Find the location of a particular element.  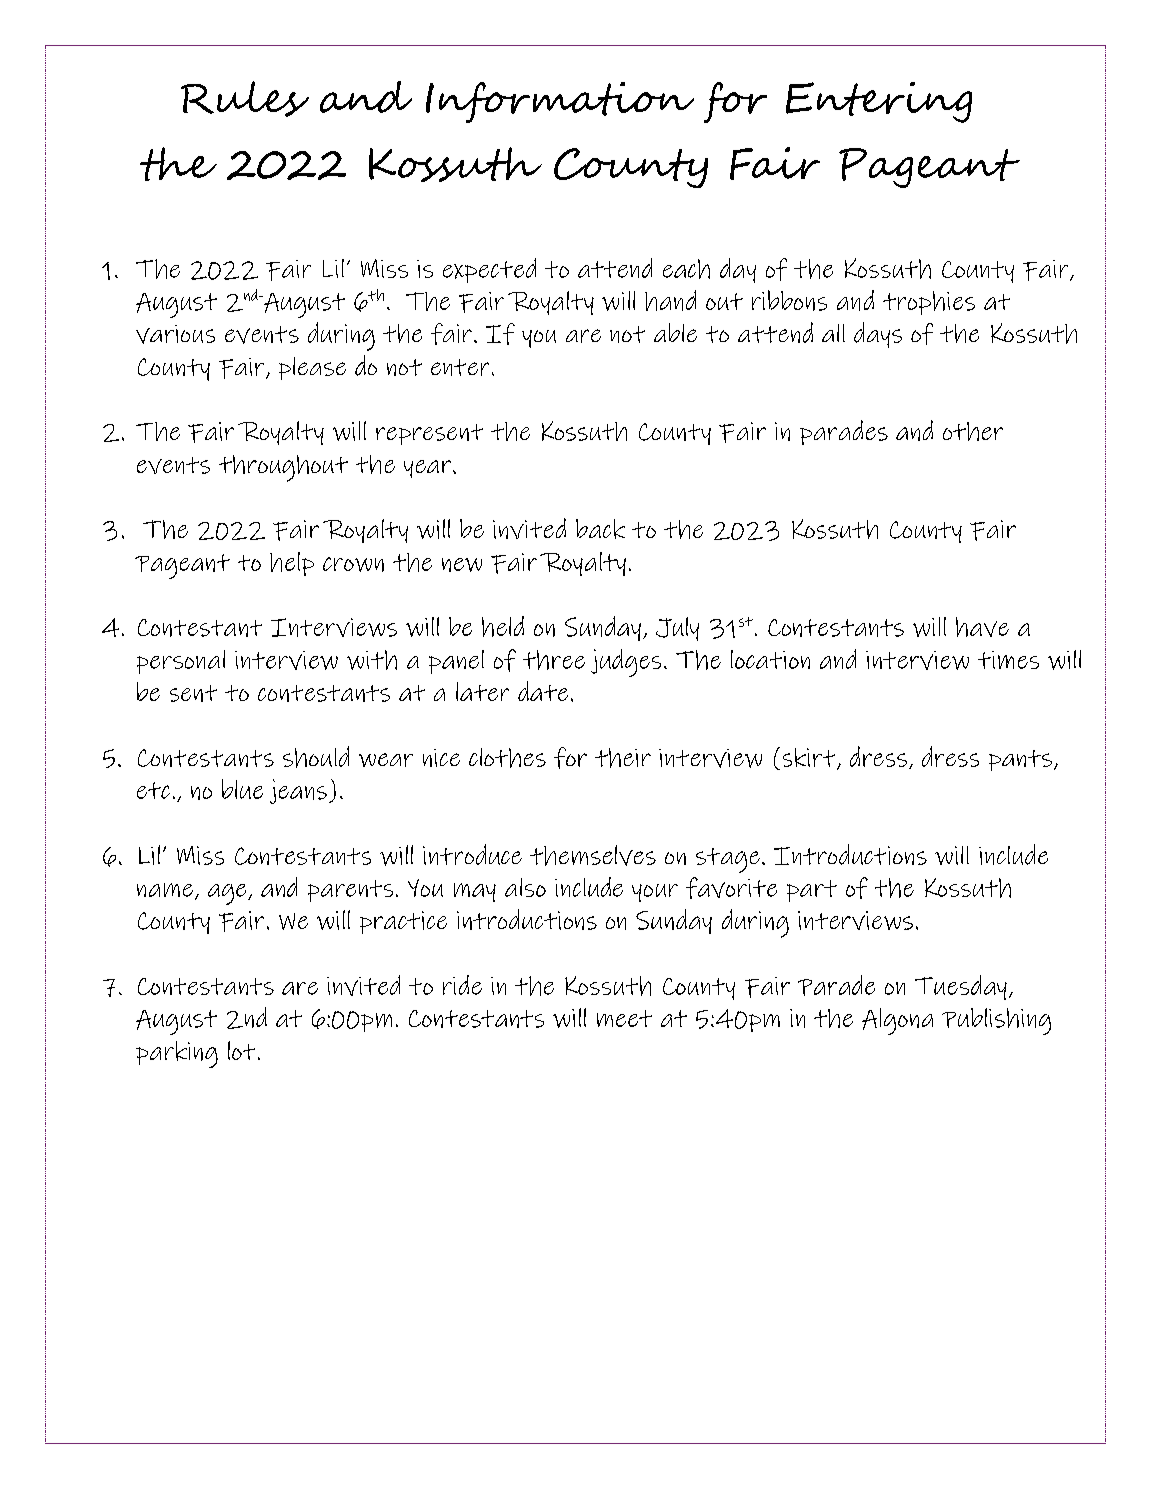

have is located at coordinates (982, 627).
